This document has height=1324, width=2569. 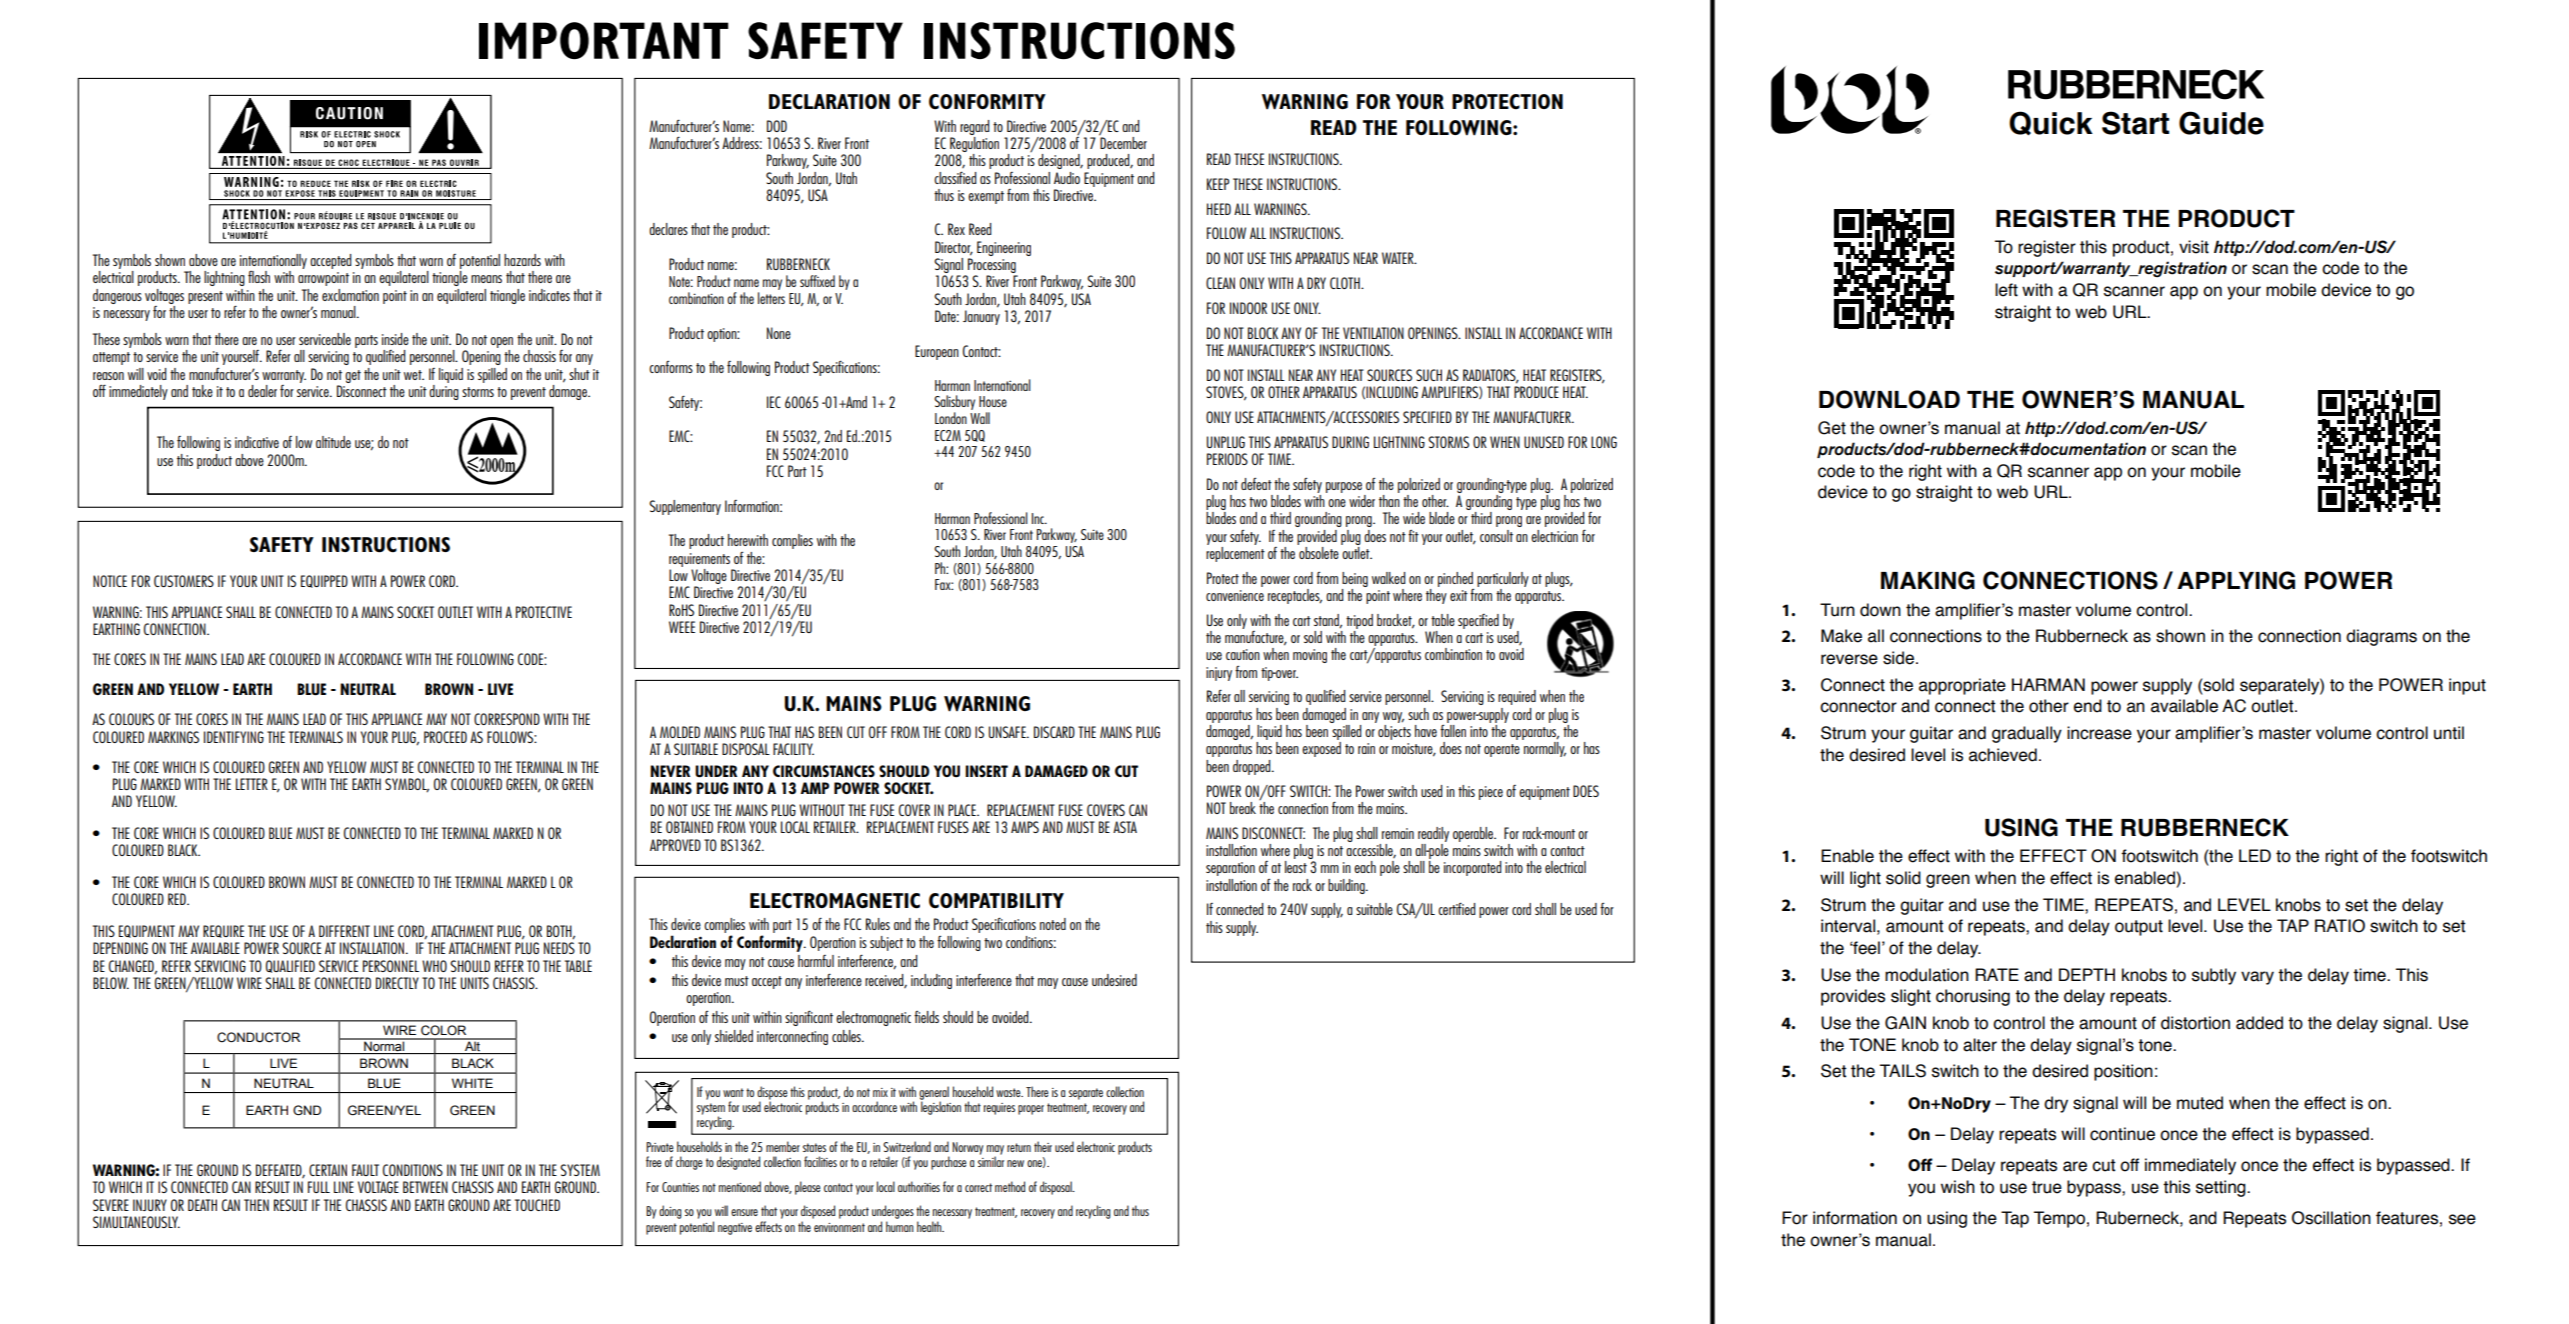 What do you see at coordinates (425, 1187) in the document?
I see `BETWEEN` at bounding box center [425, 1187].
